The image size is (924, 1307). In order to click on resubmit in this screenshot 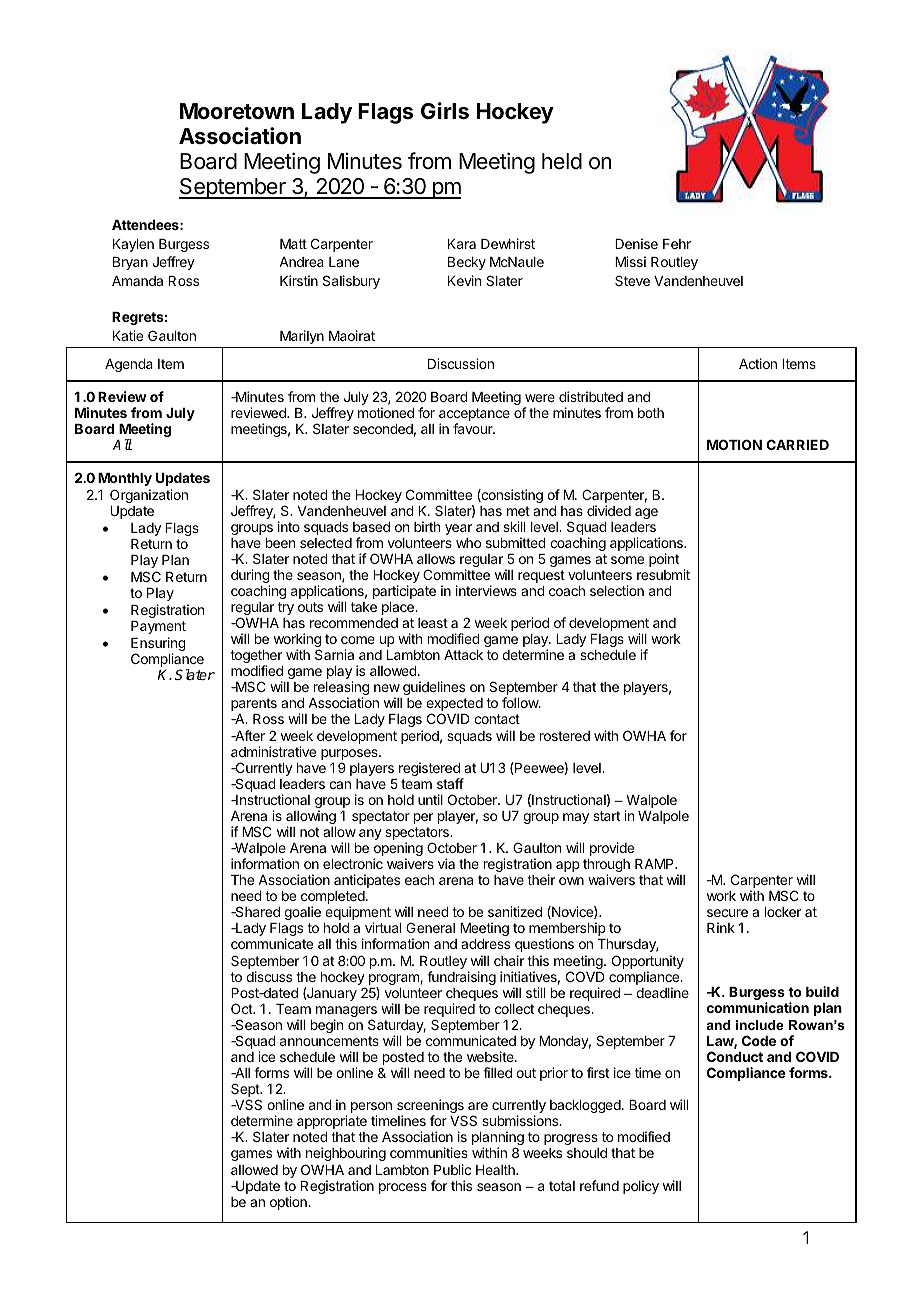, I will do `click(663, 574)`.
